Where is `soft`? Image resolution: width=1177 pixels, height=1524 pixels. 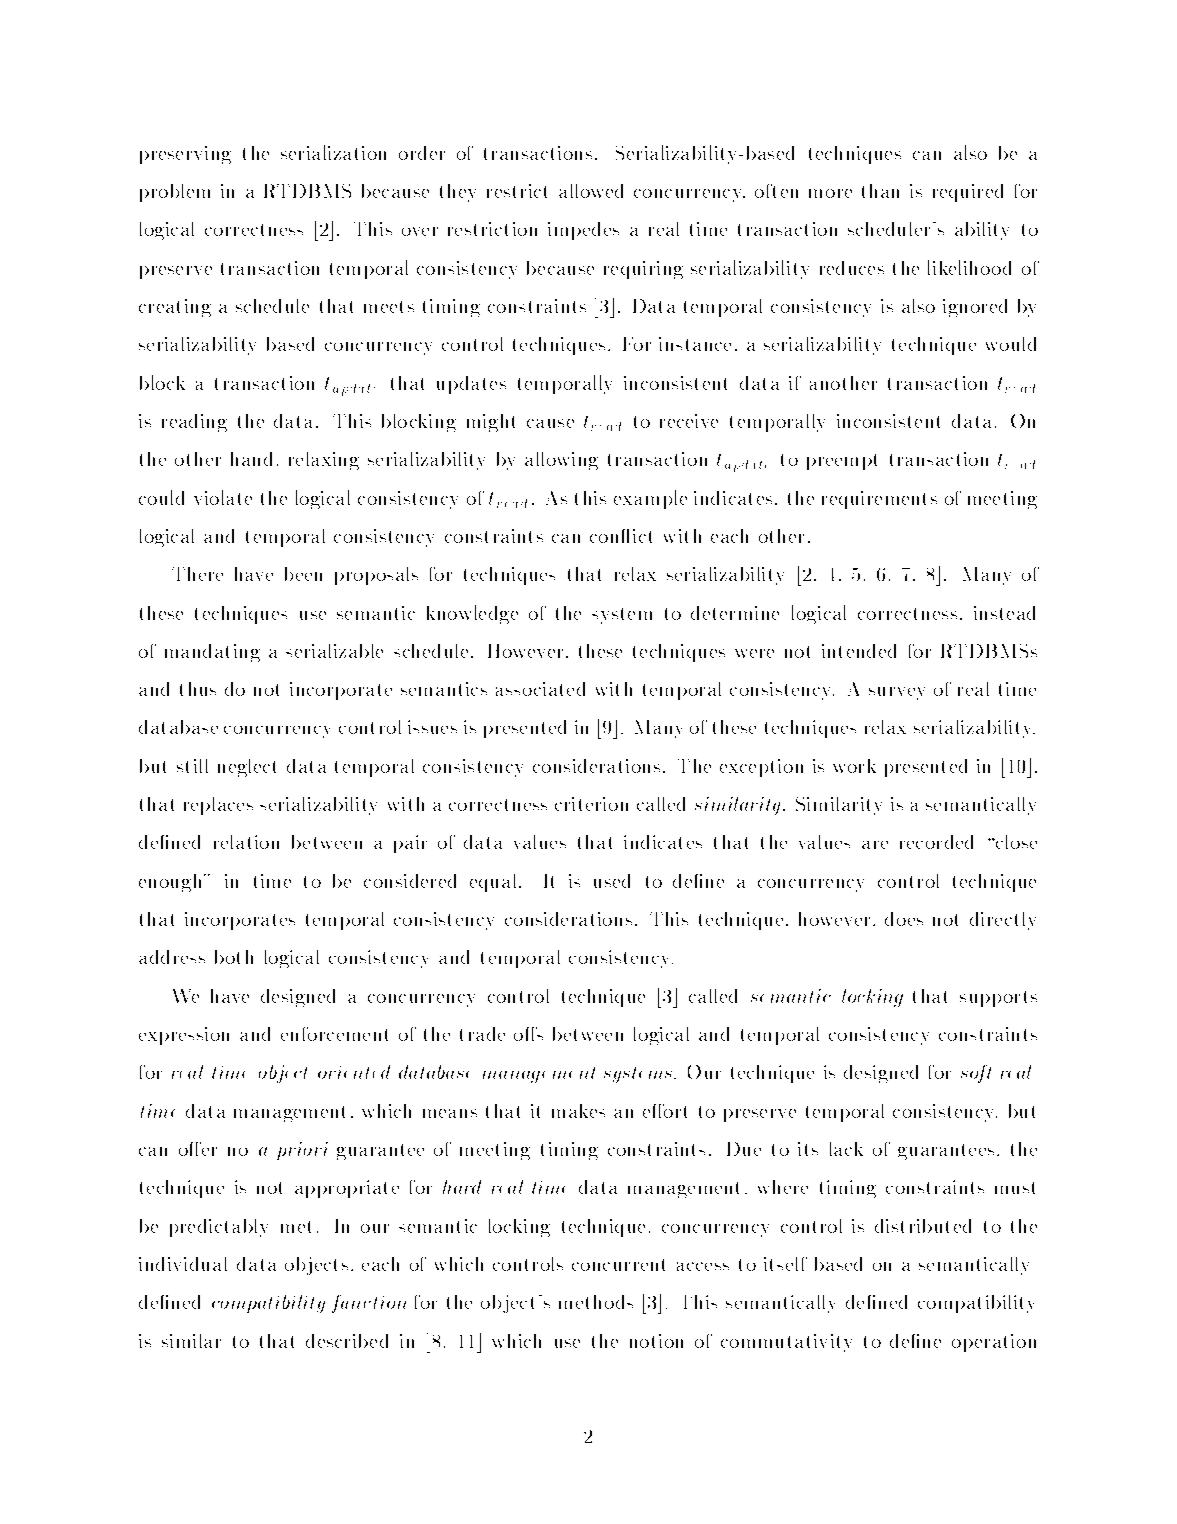 soft is located at coordinates (976, 1074).
